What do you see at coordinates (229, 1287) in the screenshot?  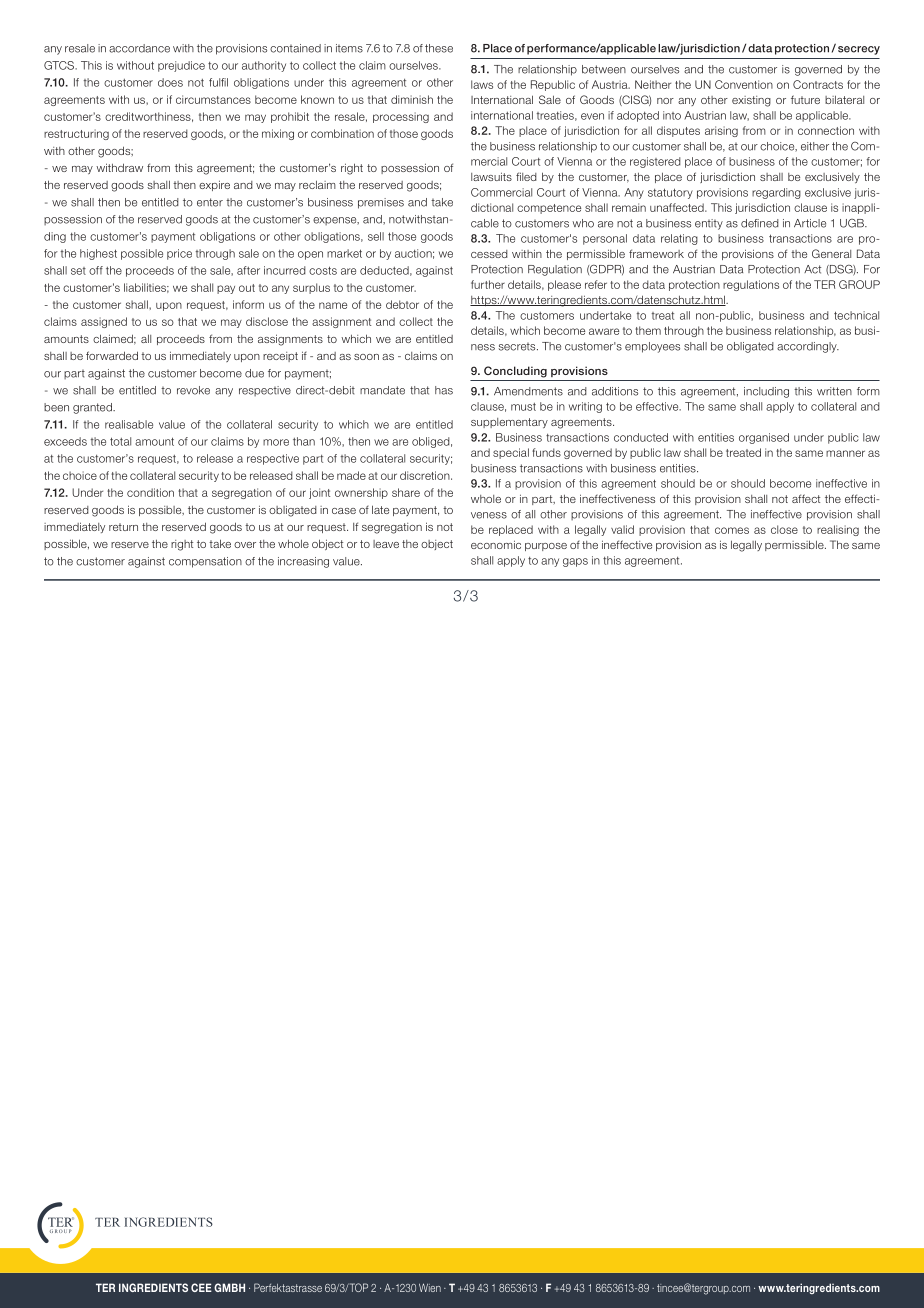 I see `GMBH` at bounding box center [229, 1287].
